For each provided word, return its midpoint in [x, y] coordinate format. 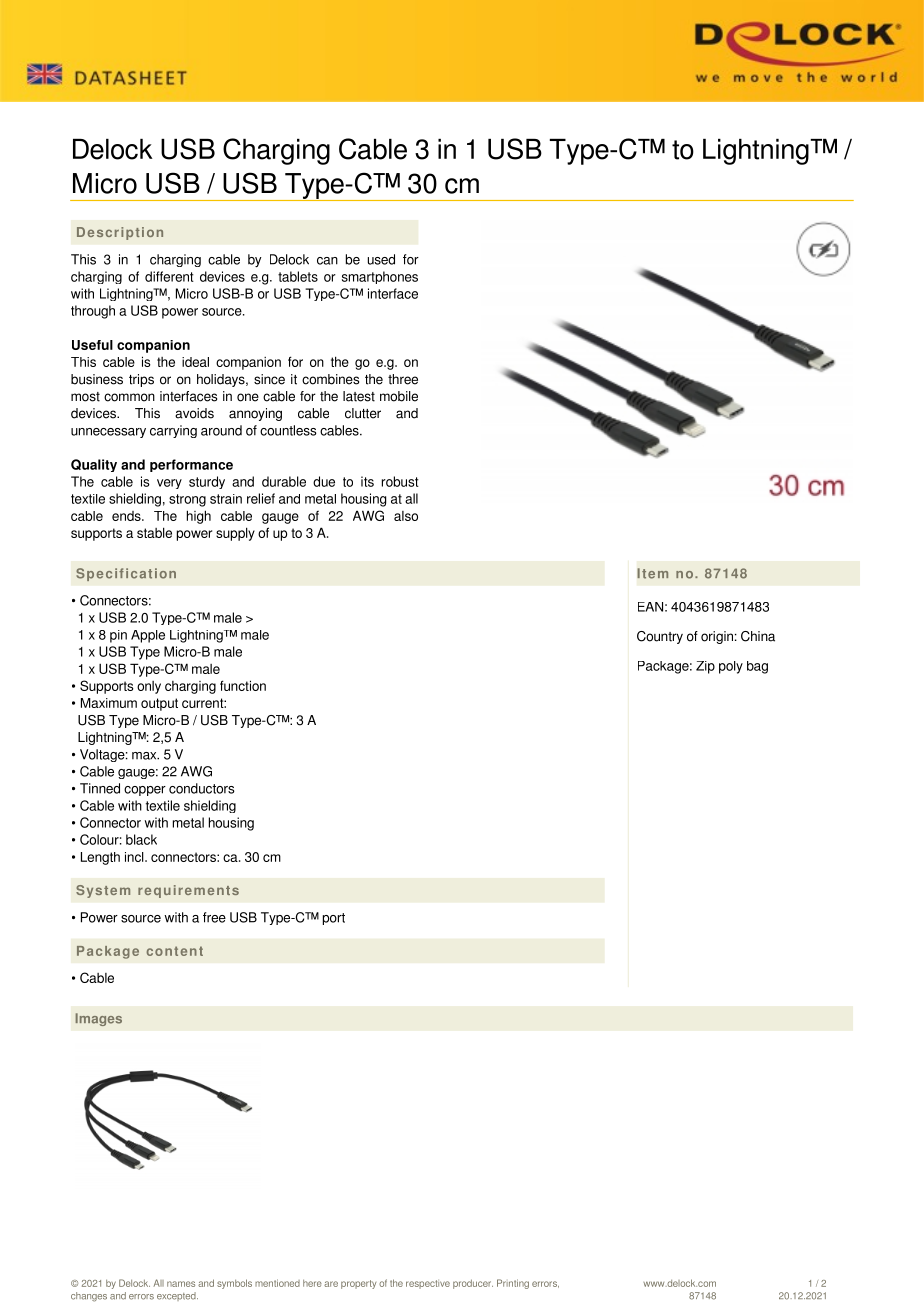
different [169, 276]
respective [428, 1284]
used [381, 259]
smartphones [380, 277]
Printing [513, 1284]
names [181, 1284]
